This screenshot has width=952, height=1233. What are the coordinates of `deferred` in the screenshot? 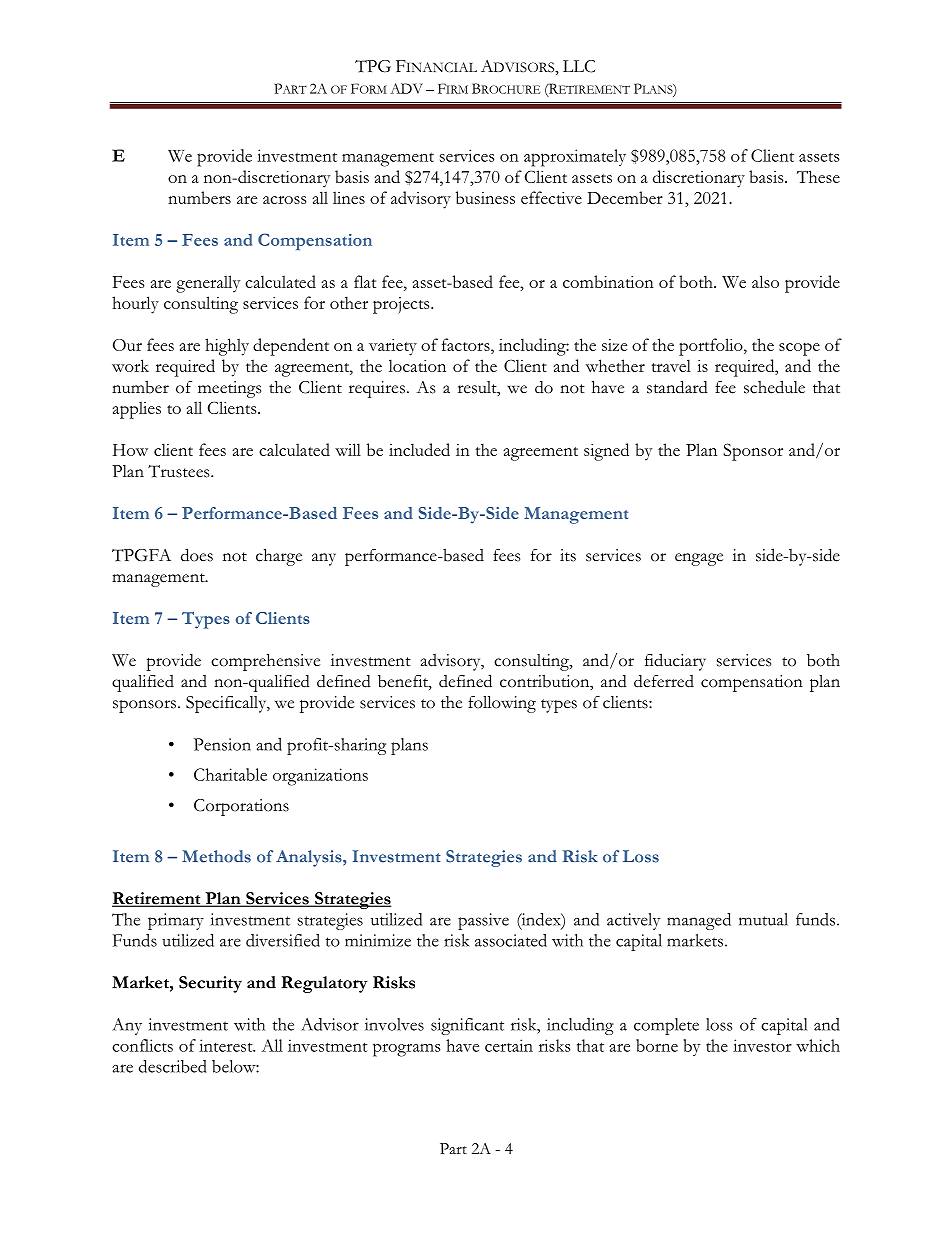 It's located at (664, 681).
